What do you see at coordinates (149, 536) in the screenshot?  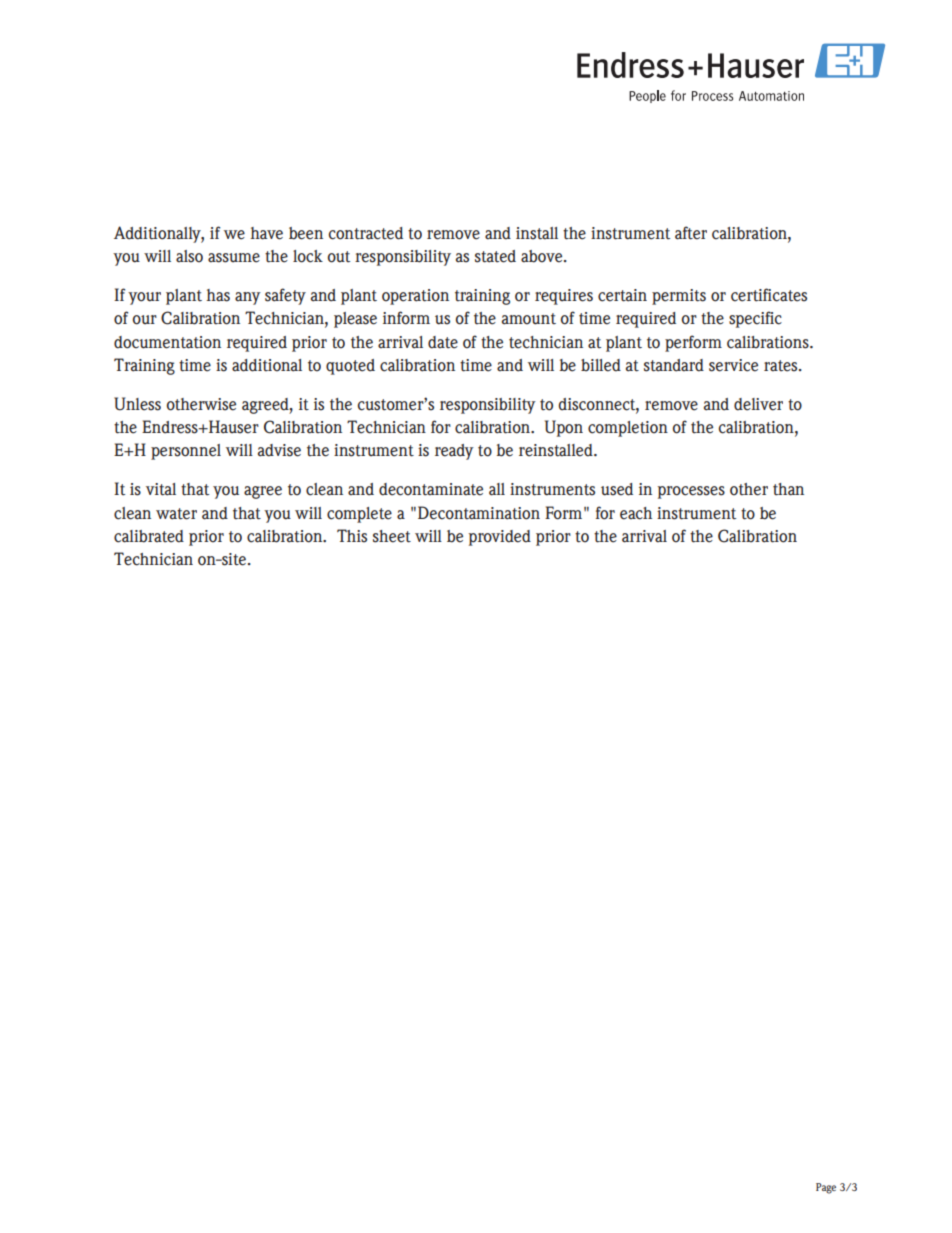 I see `calibrated` at bounding box center [149, 536].
